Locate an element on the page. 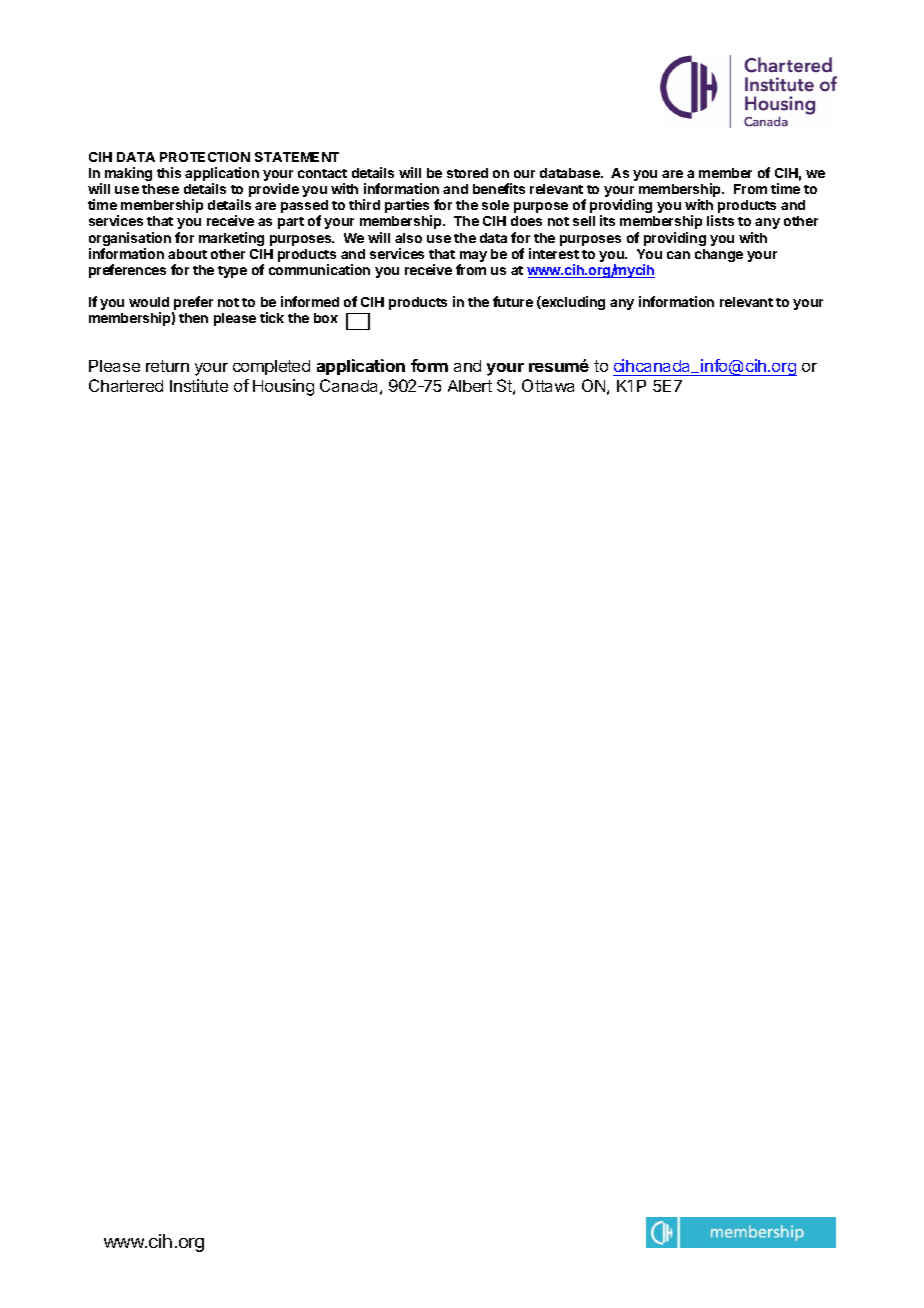 Image resolution: width=924 pixels, height=1308 pixels. type is located at coordinates (232, 272).
